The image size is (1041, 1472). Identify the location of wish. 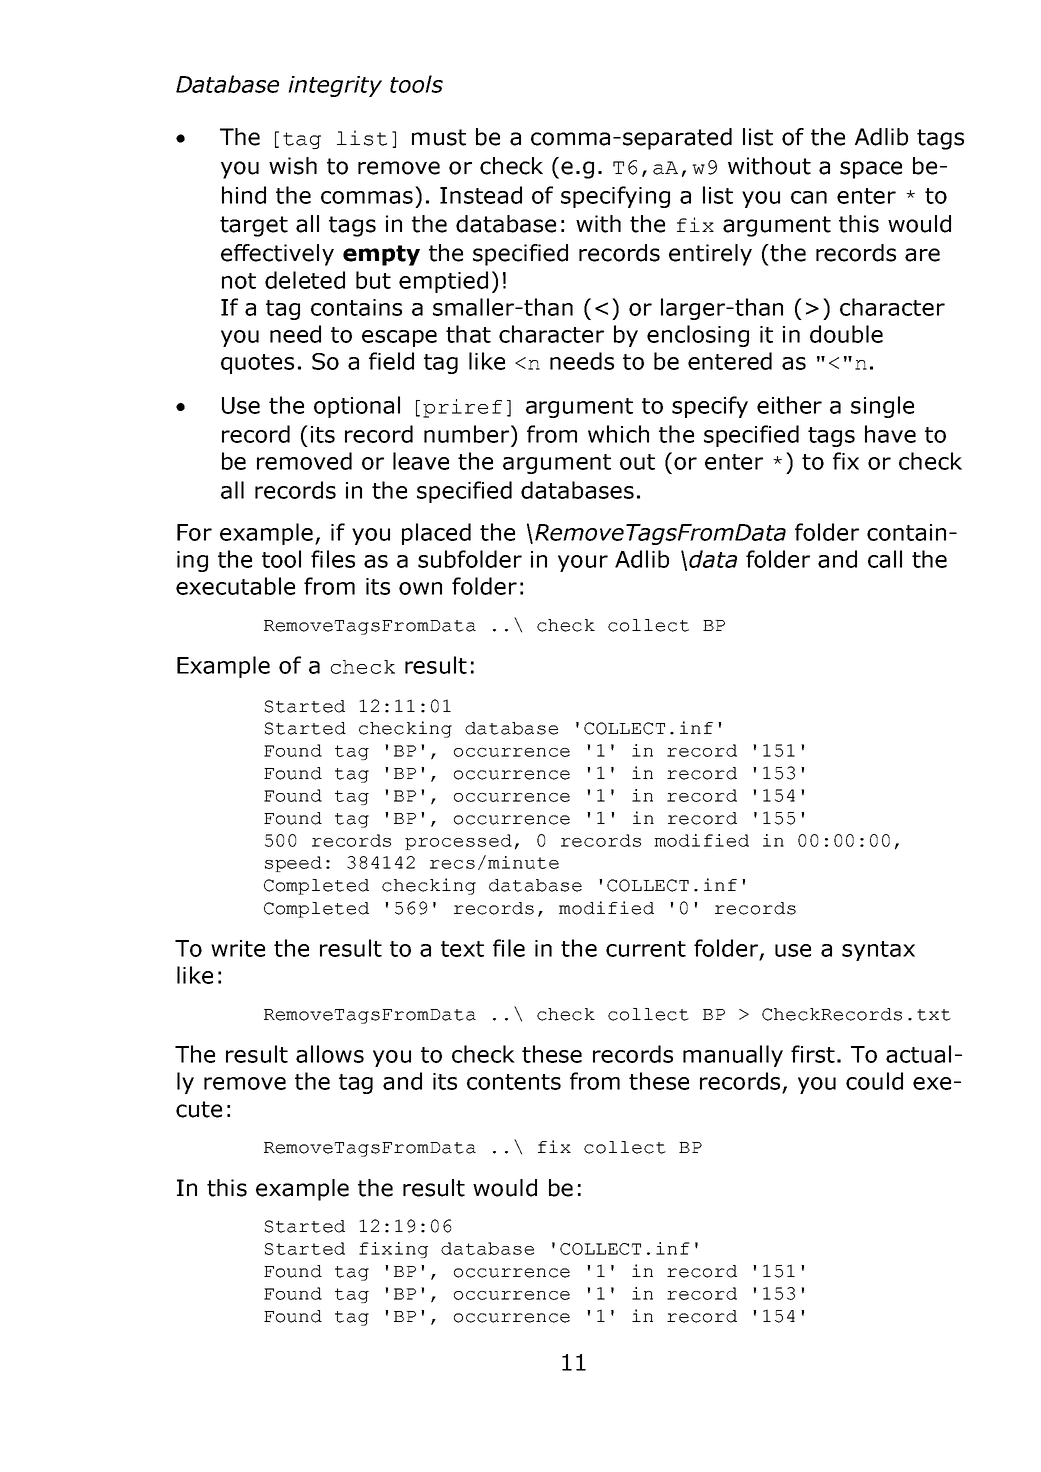
(293, 166).
